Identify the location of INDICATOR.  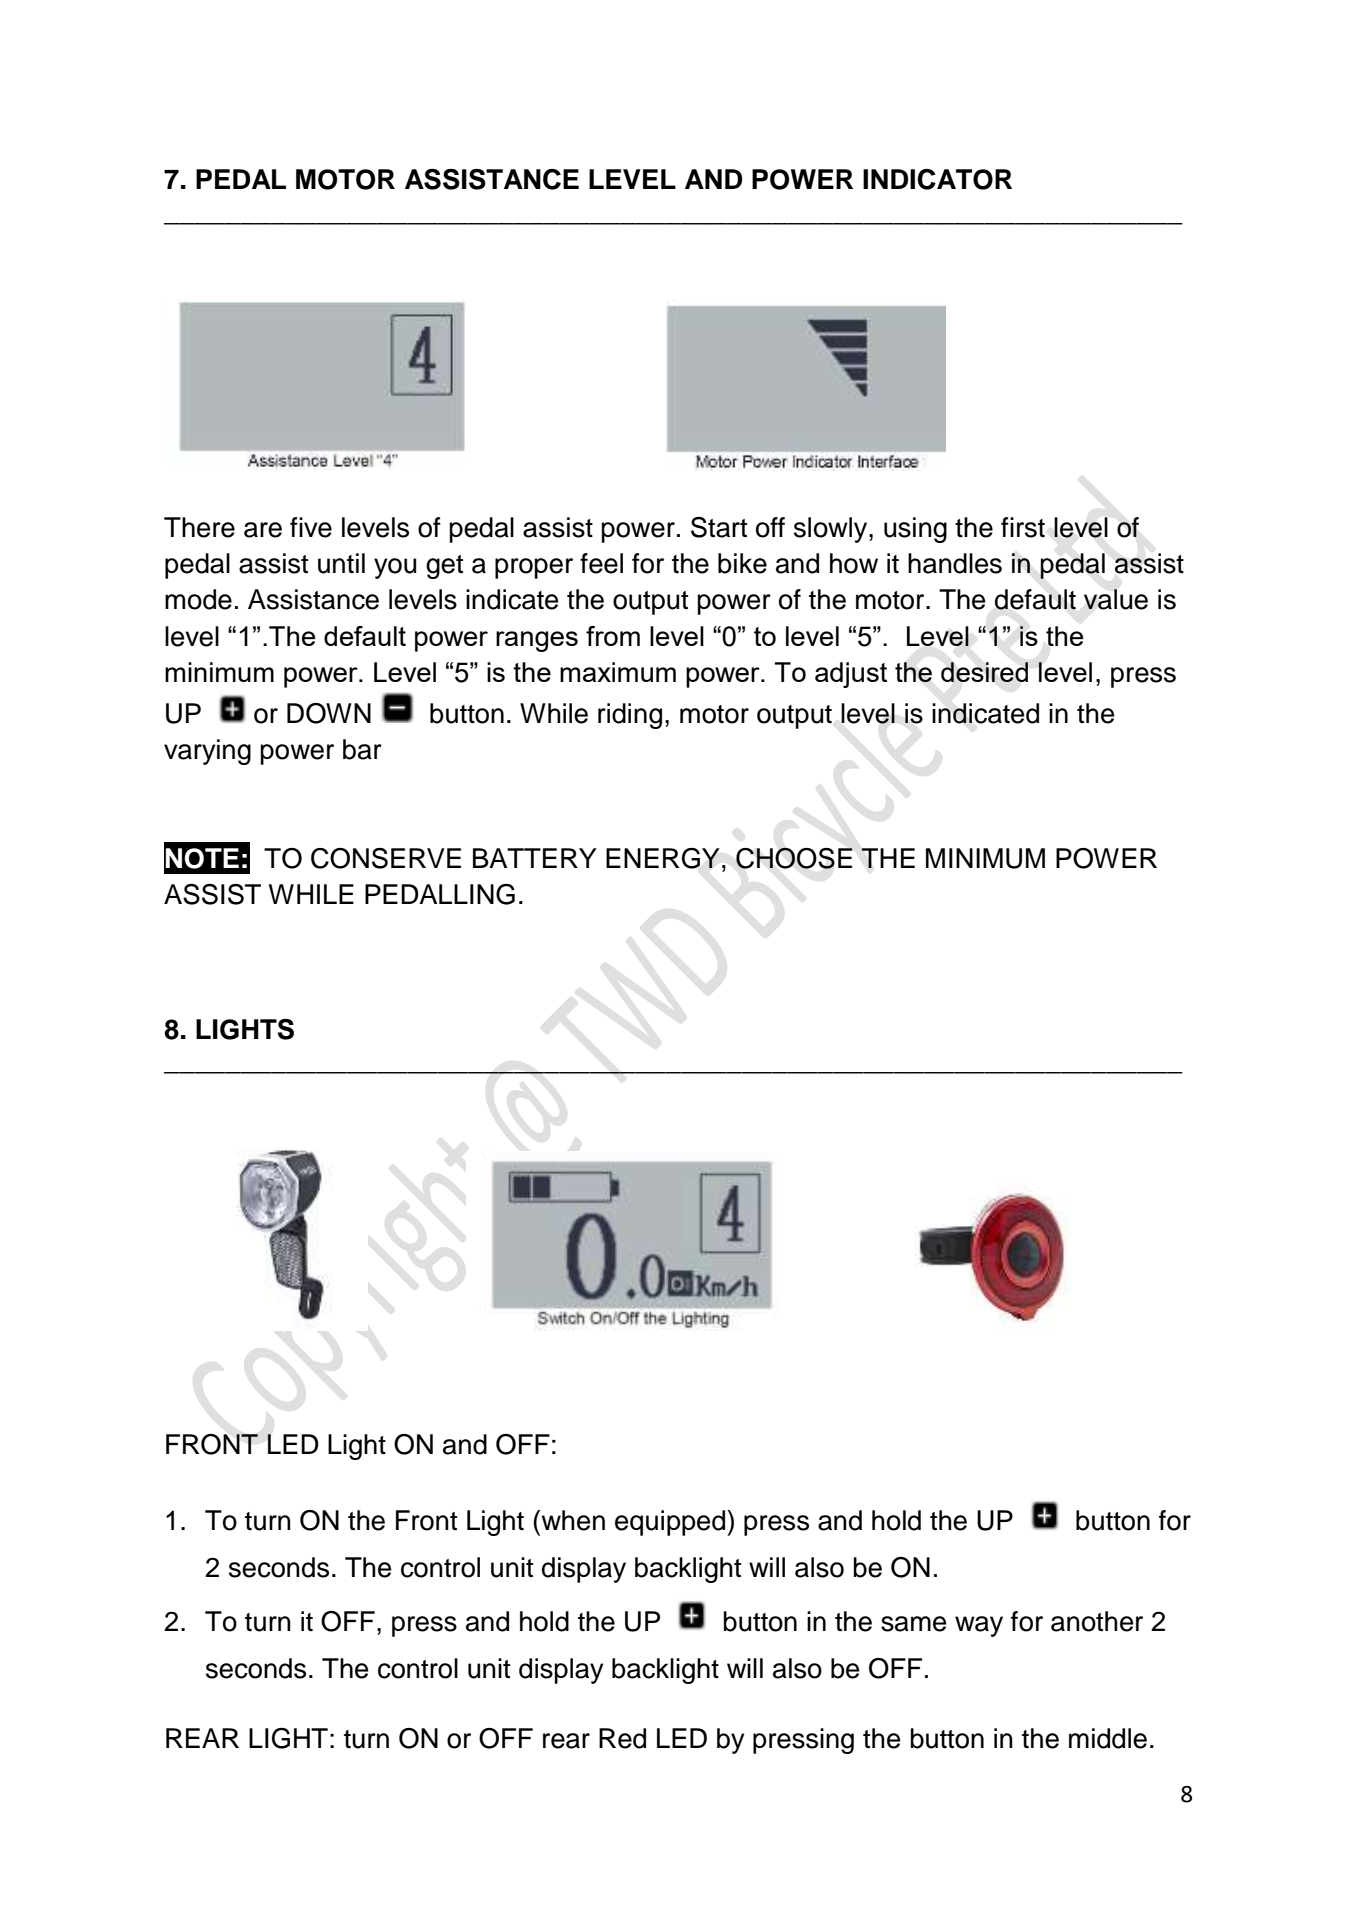
(937, 179).
